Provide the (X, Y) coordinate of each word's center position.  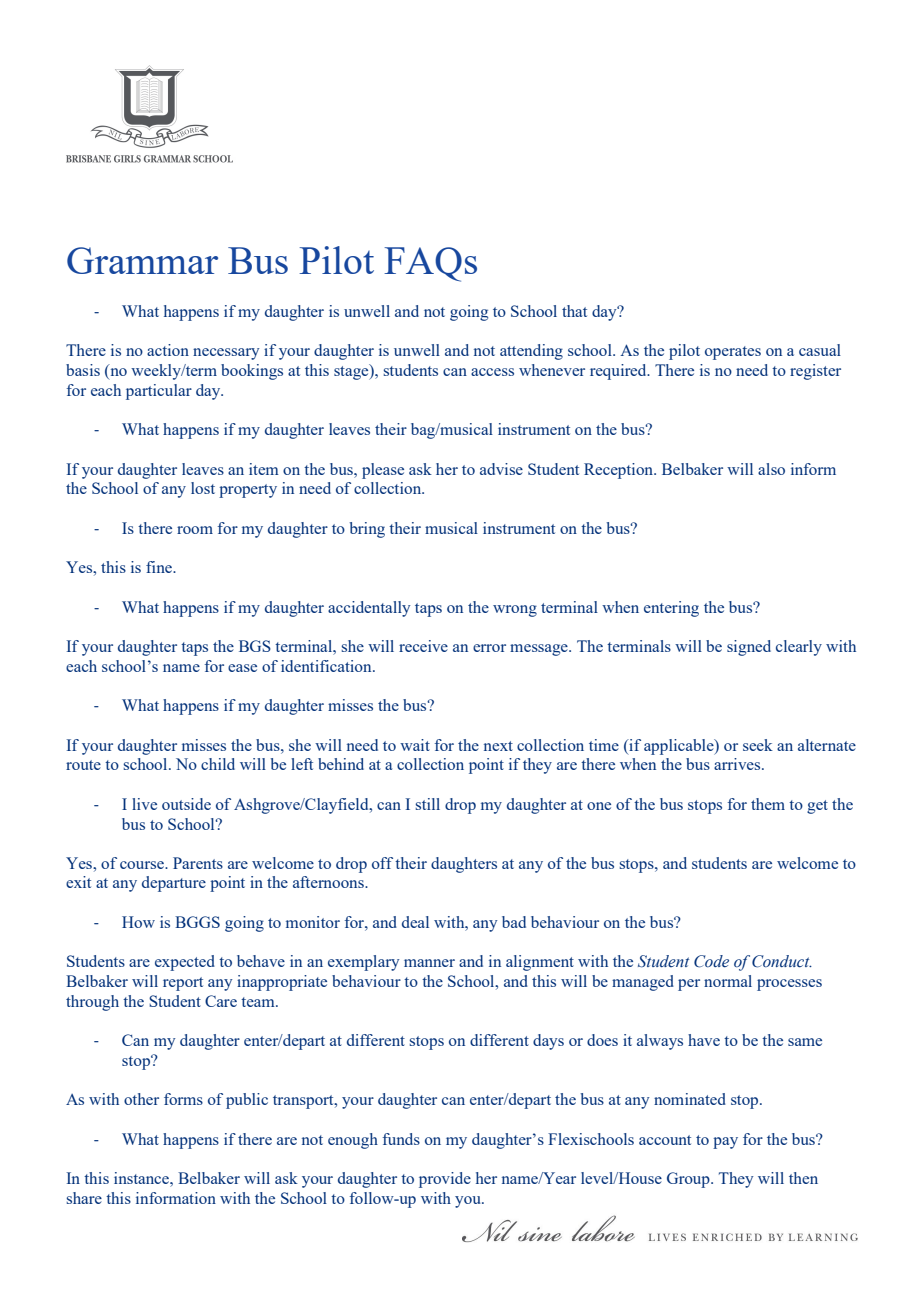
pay (725, 1143)
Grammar (142, 260)
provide (445, 1180)
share (84, 1198)
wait (415, 745)
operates (733, 353)
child (218, 764)
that (574, 311)
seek (758, 745)
